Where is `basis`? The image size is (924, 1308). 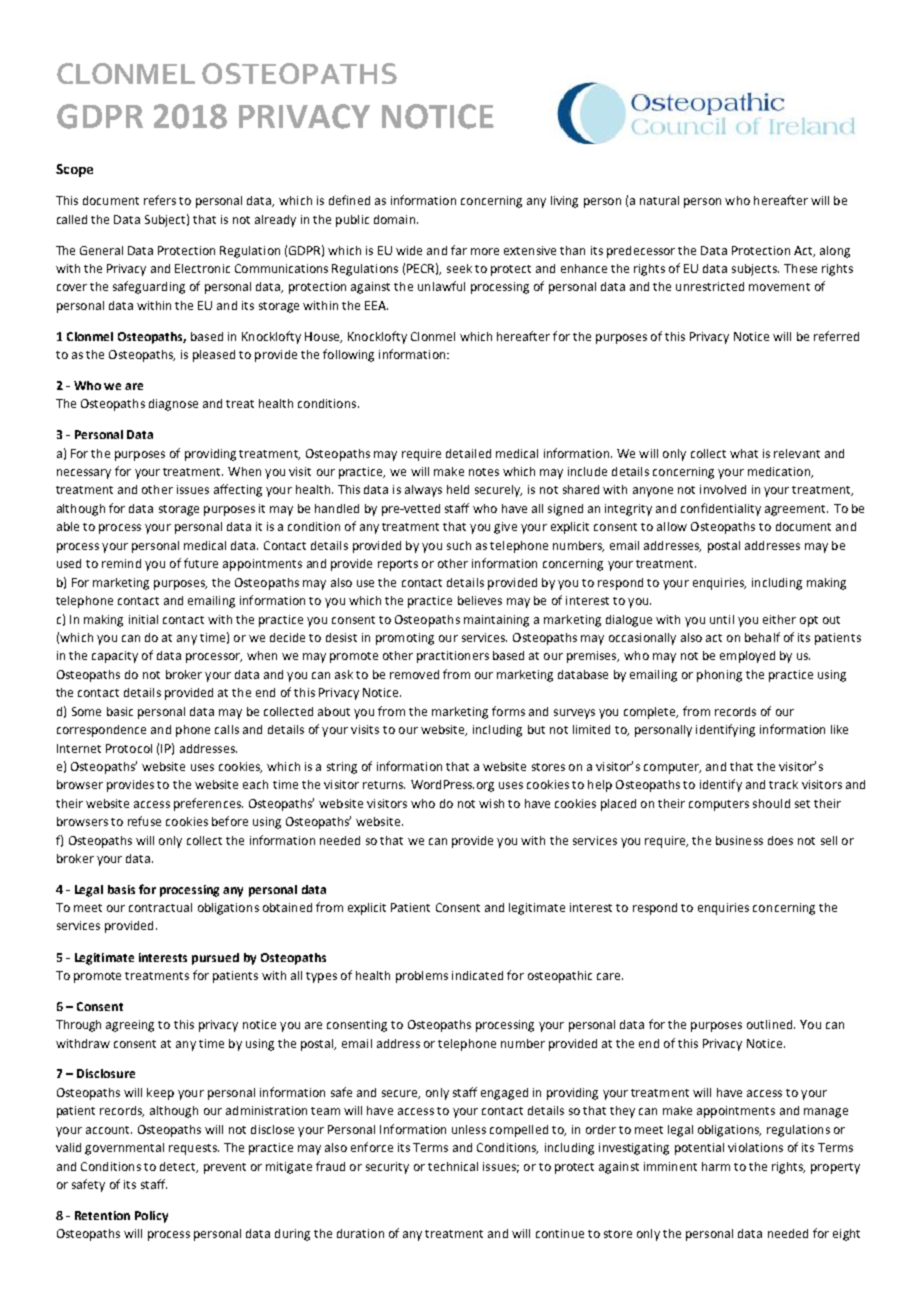 basis is located at coordinates (121, 889).
